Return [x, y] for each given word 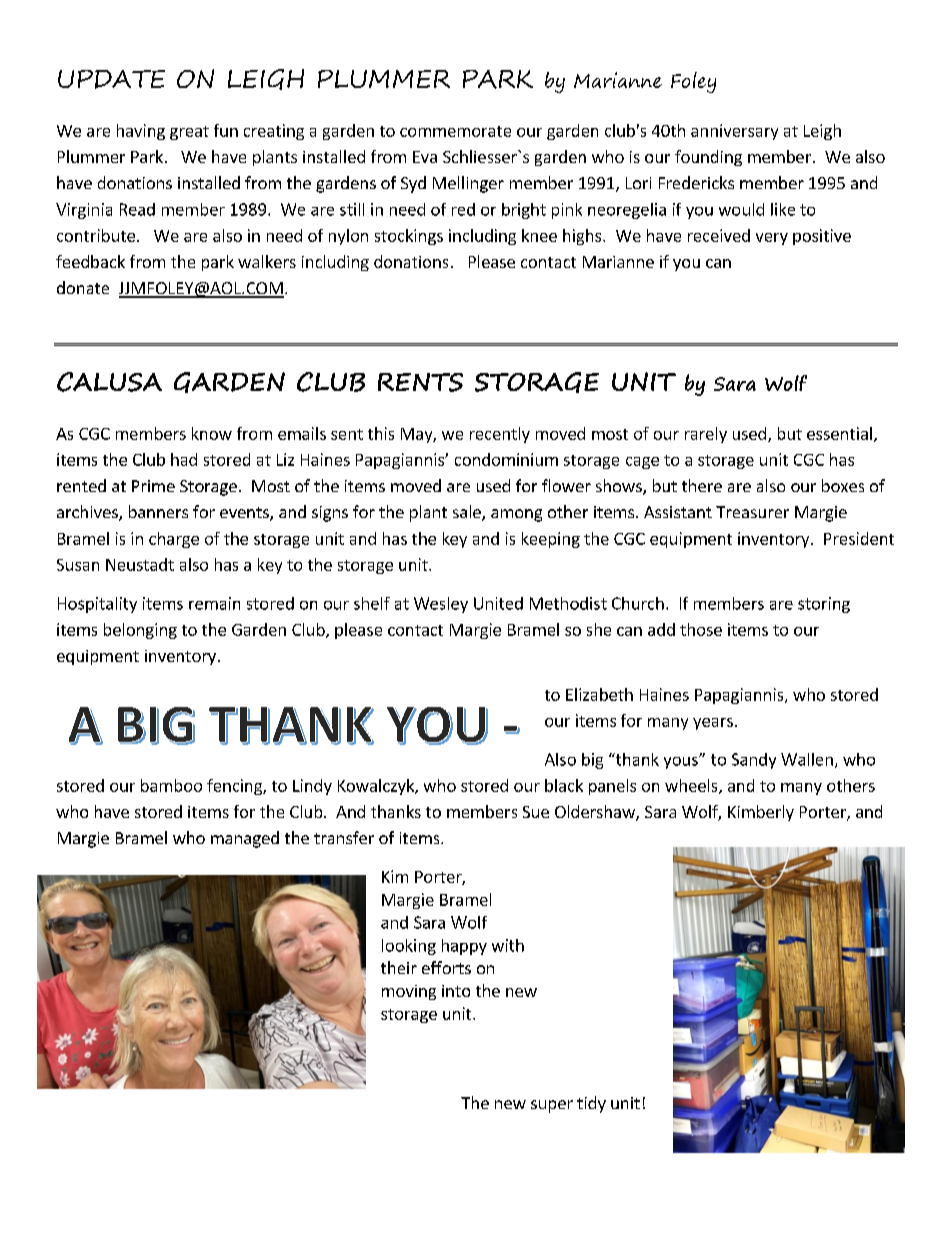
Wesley [441, 605]
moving [409, 992]
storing [824, 605]
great [189, 133]
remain [214, 603]
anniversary [734, 132]
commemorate [455, 131]
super [552, 1106]
